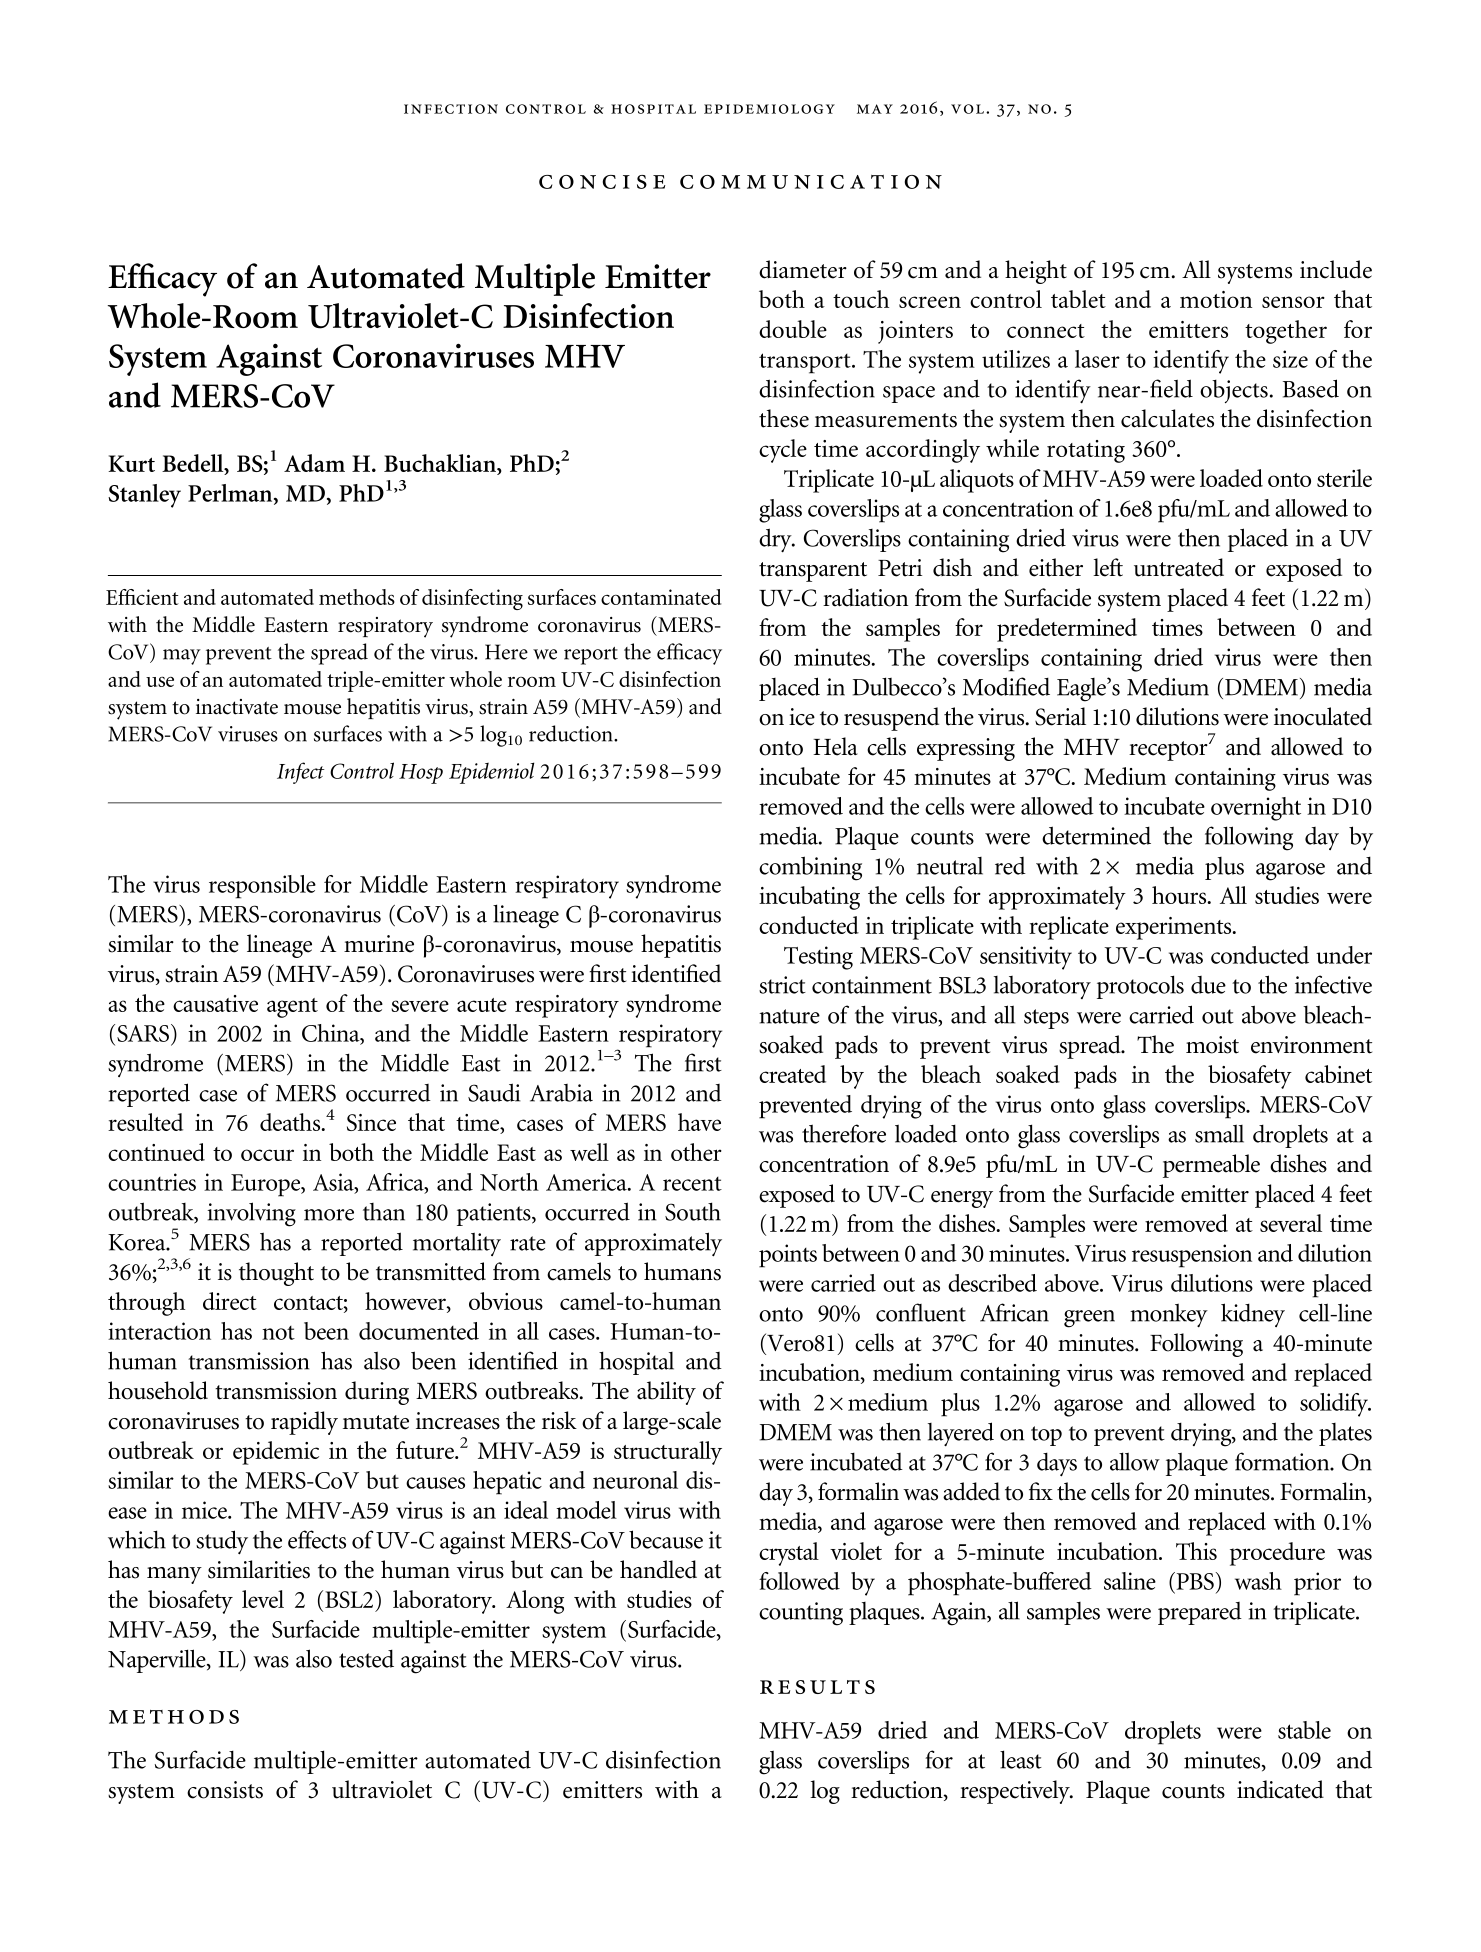 This screenshot has height=1952, width=1481. What do you see at coordinates (1216, 299) in the screenshot?
I see `motion` at bounding box center [1216, 299].
